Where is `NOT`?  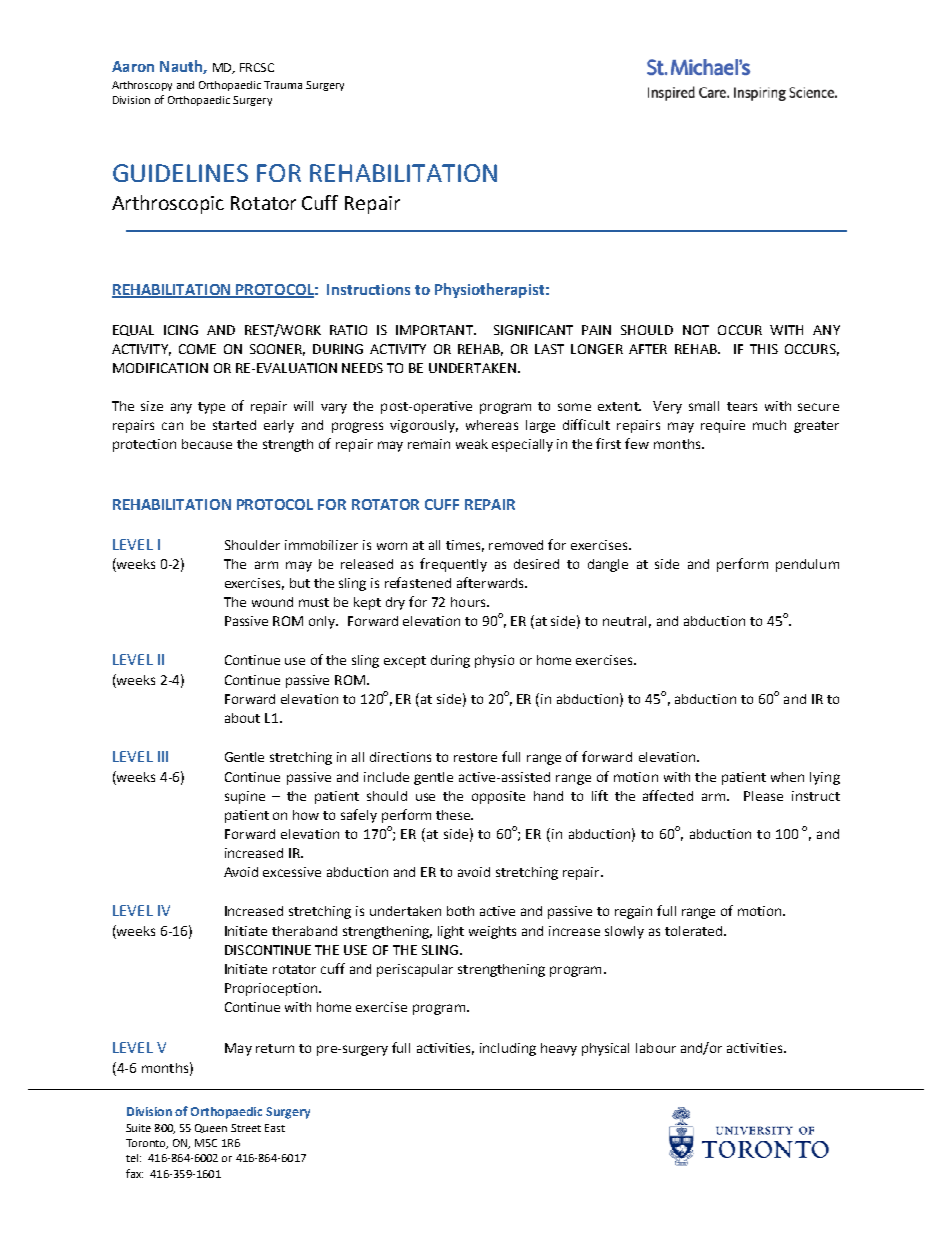
NOT is located at coordinates (696, 330).
